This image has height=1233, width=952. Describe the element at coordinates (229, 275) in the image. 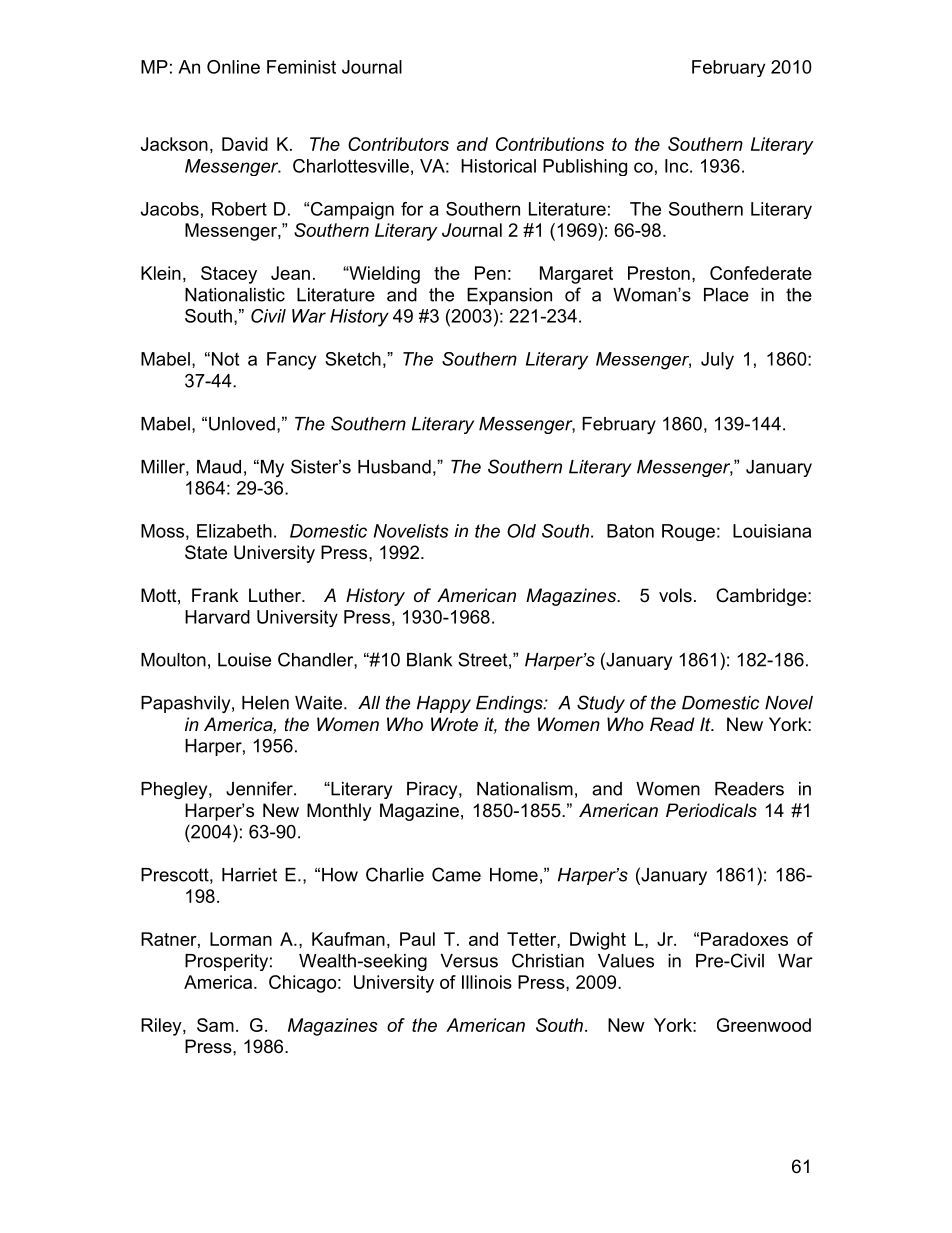

I see `Stacey` at that location.
